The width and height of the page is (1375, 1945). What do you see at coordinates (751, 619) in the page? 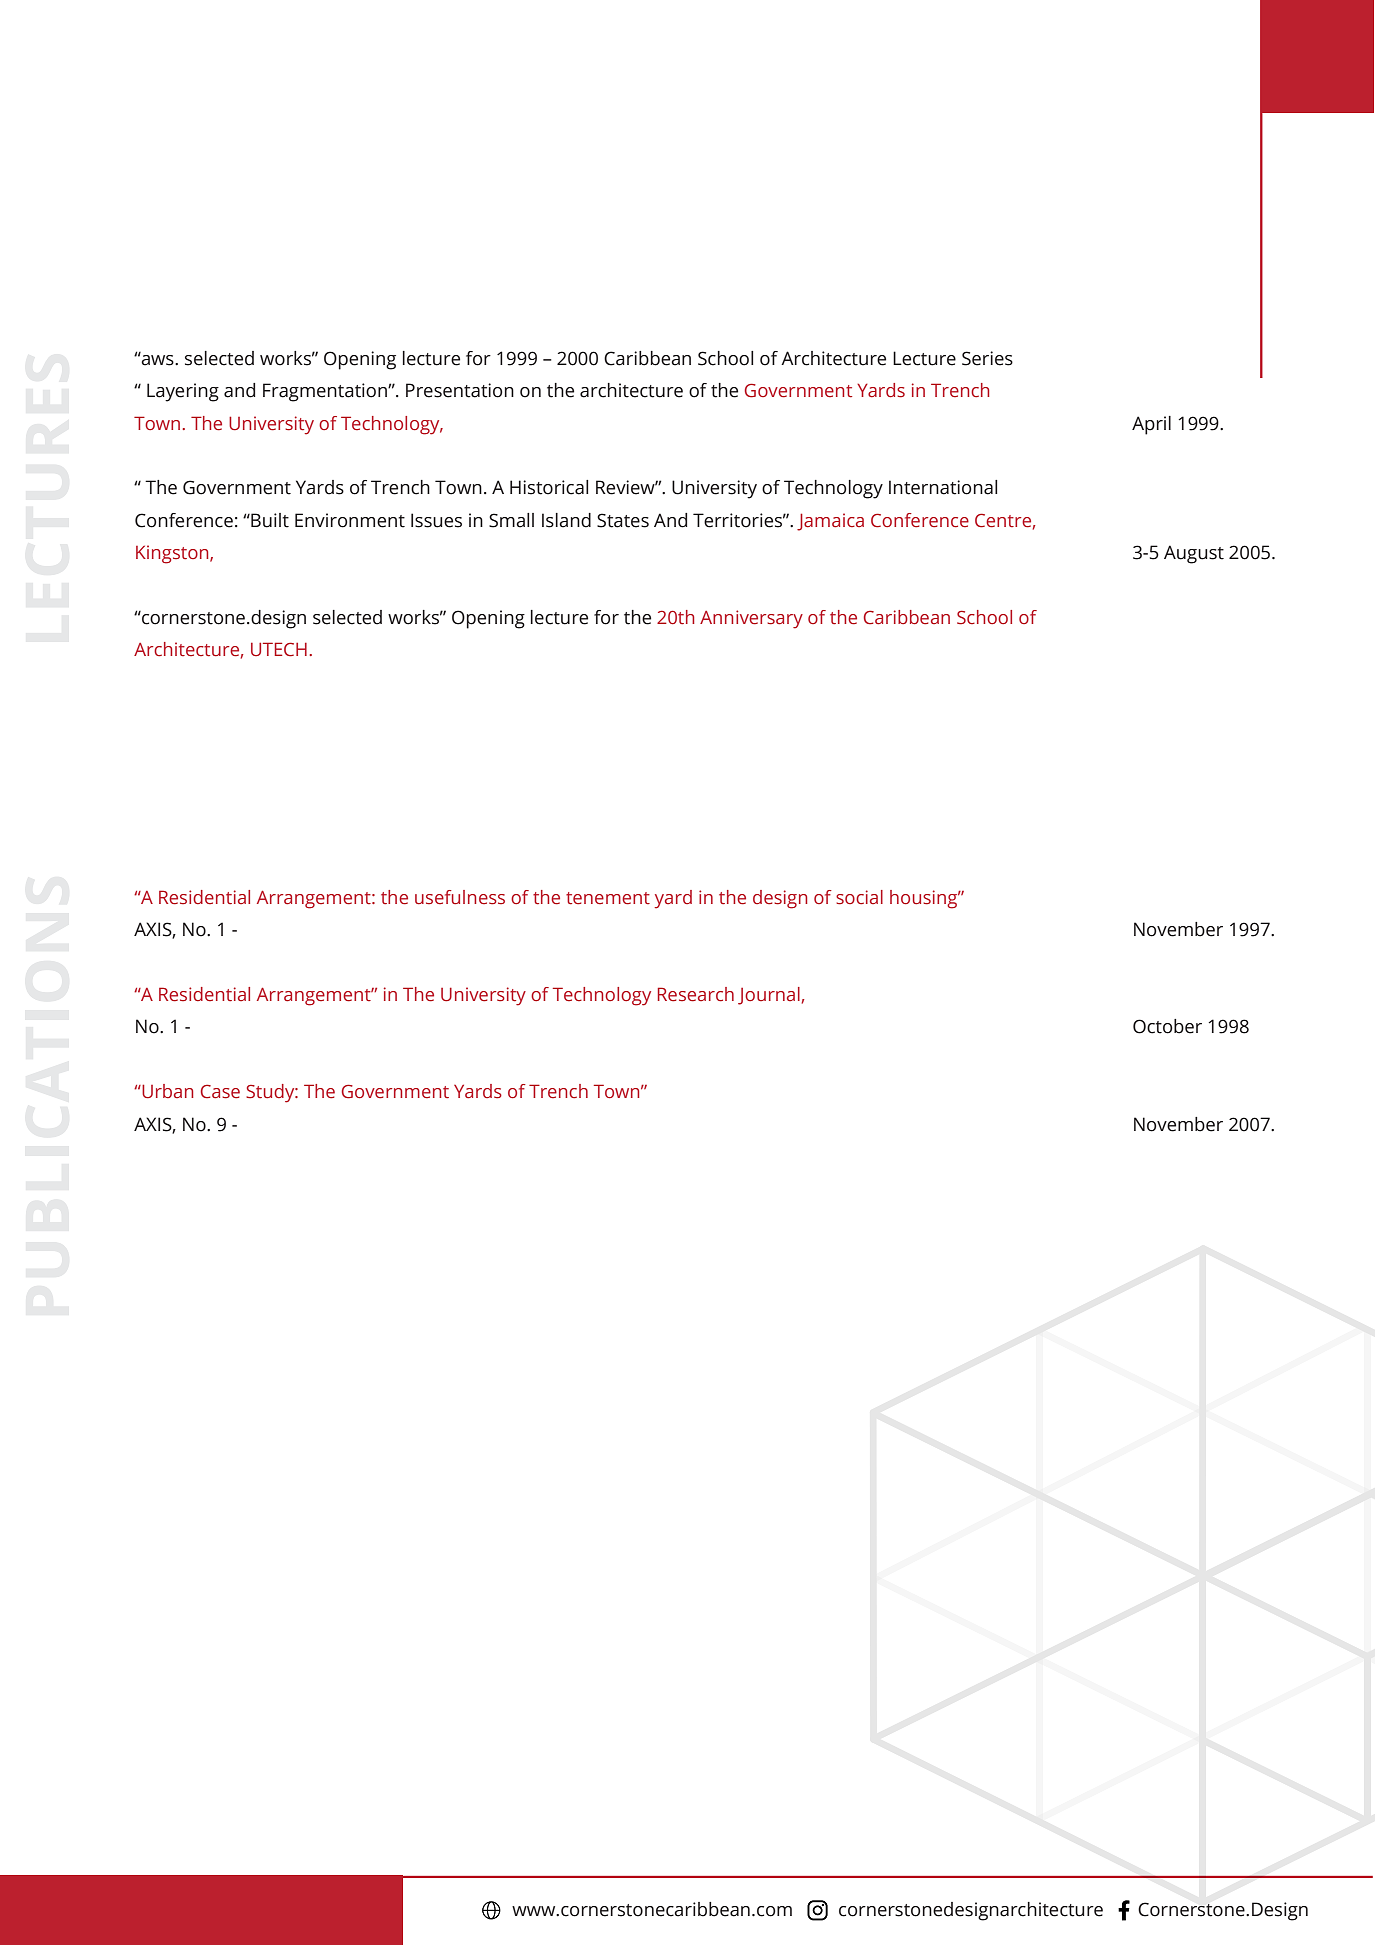
I see `Anniversary` at bounding box center [751, 619].
